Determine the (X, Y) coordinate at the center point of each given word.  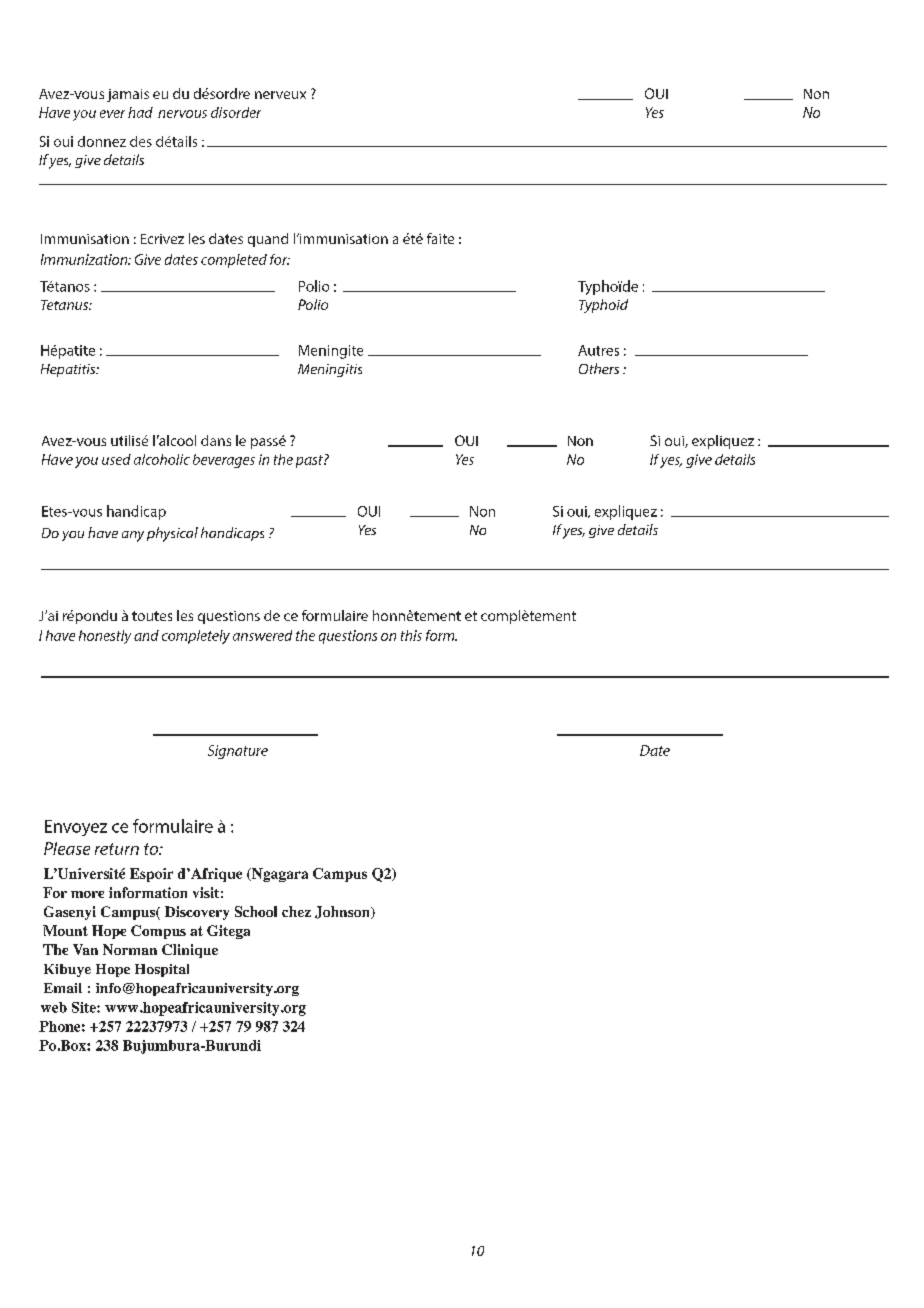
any (133, 536)
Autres (598, 350)
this (411, 635)
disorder (236, 112)
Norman (130, 949)
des (141, 141)
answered (262, 635)
